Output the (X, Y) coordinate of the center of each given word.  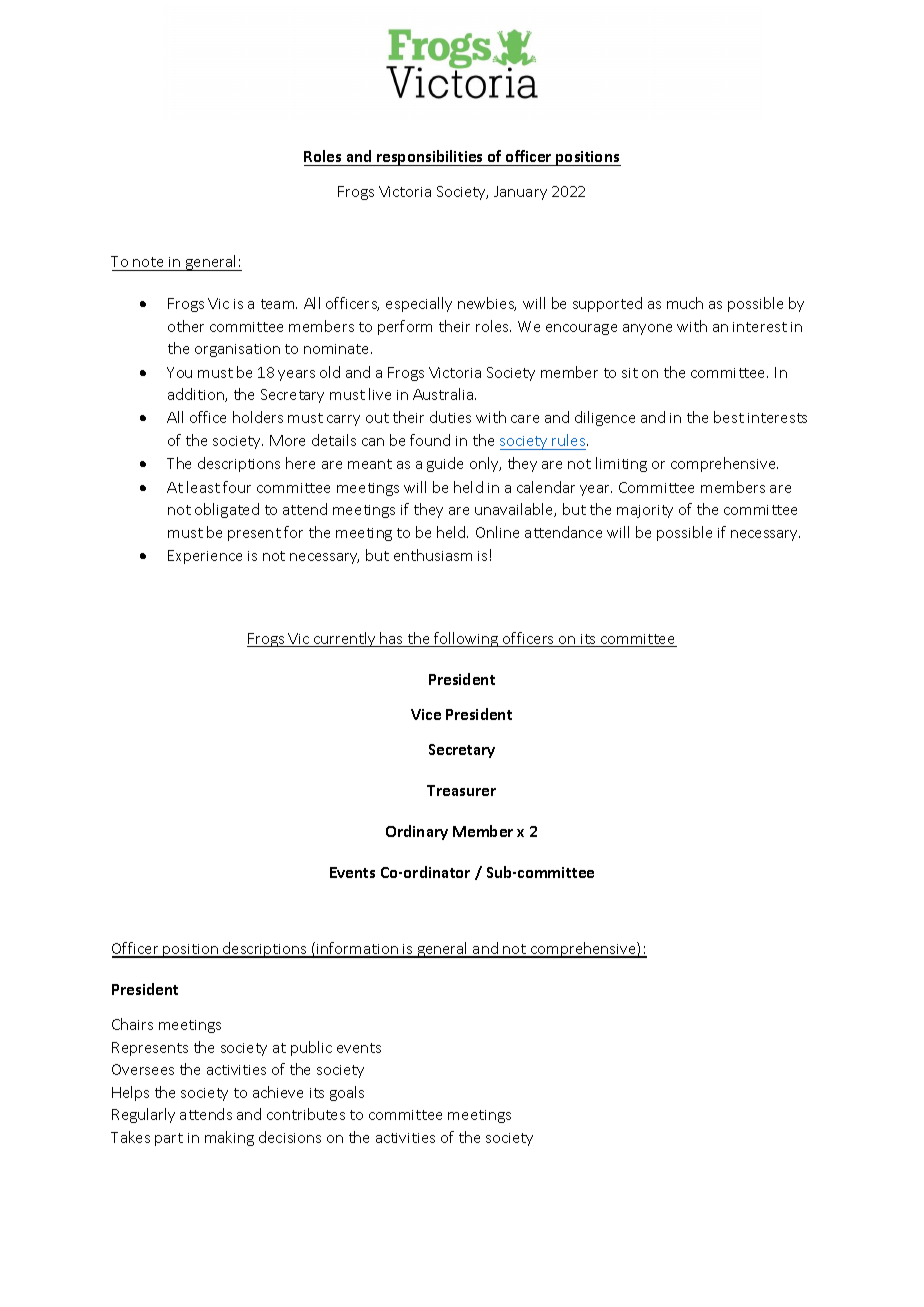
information (357, 949)
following (466, 639)
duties (450, 417)
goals (347, 1093)
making (229, 1138)
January (520, 193)
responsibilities (430, 158)
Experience (205, 557)
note (148, 262)
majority (645, 511)
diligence (605, 418)
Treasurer (461, 790)
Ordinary (417, 832)
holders (258, 417)
